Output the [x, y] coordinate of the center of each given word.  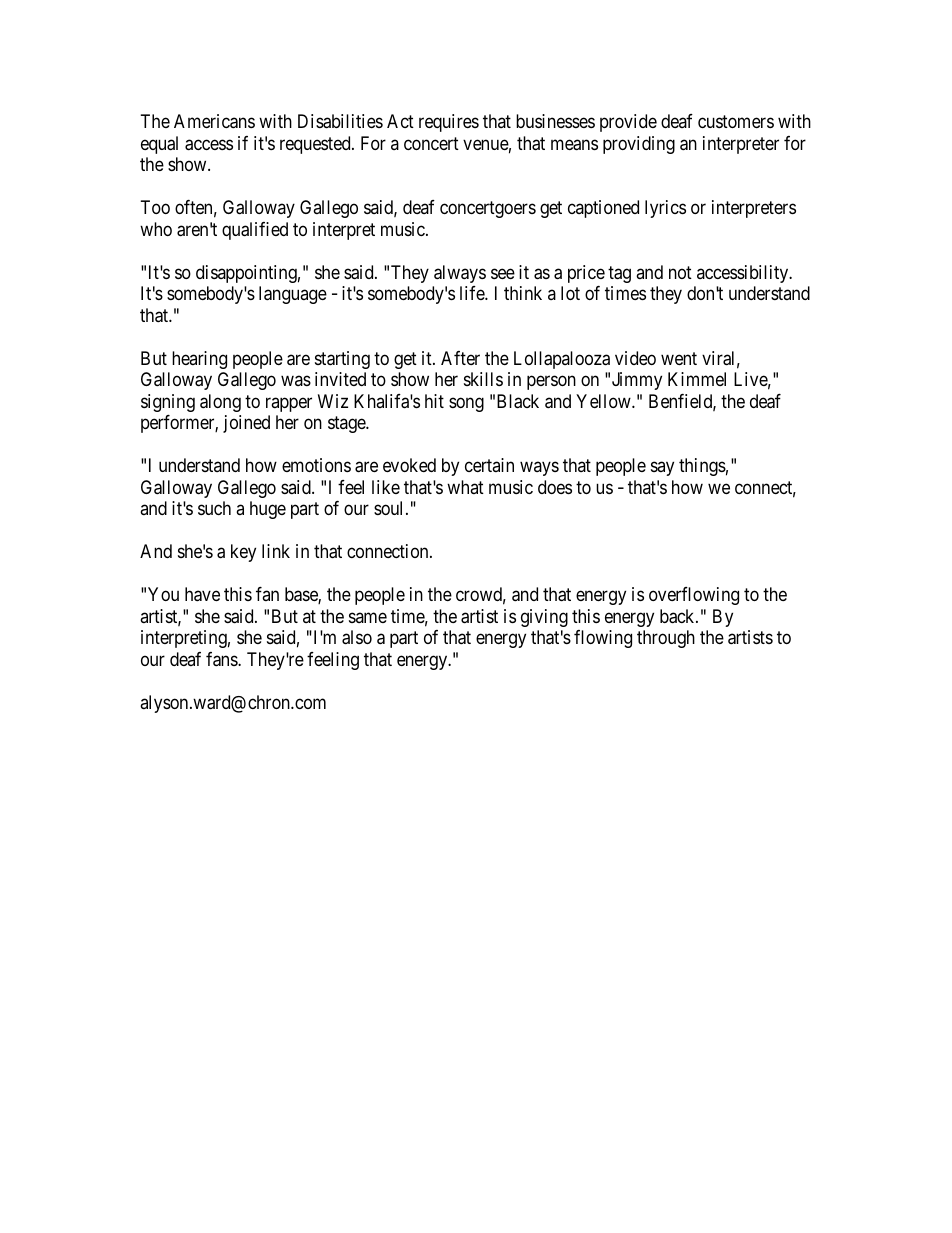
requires [449, 123]
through [666, 639]
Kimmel [697, 379]
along [220, 403]
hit [434, 401]
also [357, 637]
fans [222, 659]
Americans [214, 121]
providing [639, 145]
